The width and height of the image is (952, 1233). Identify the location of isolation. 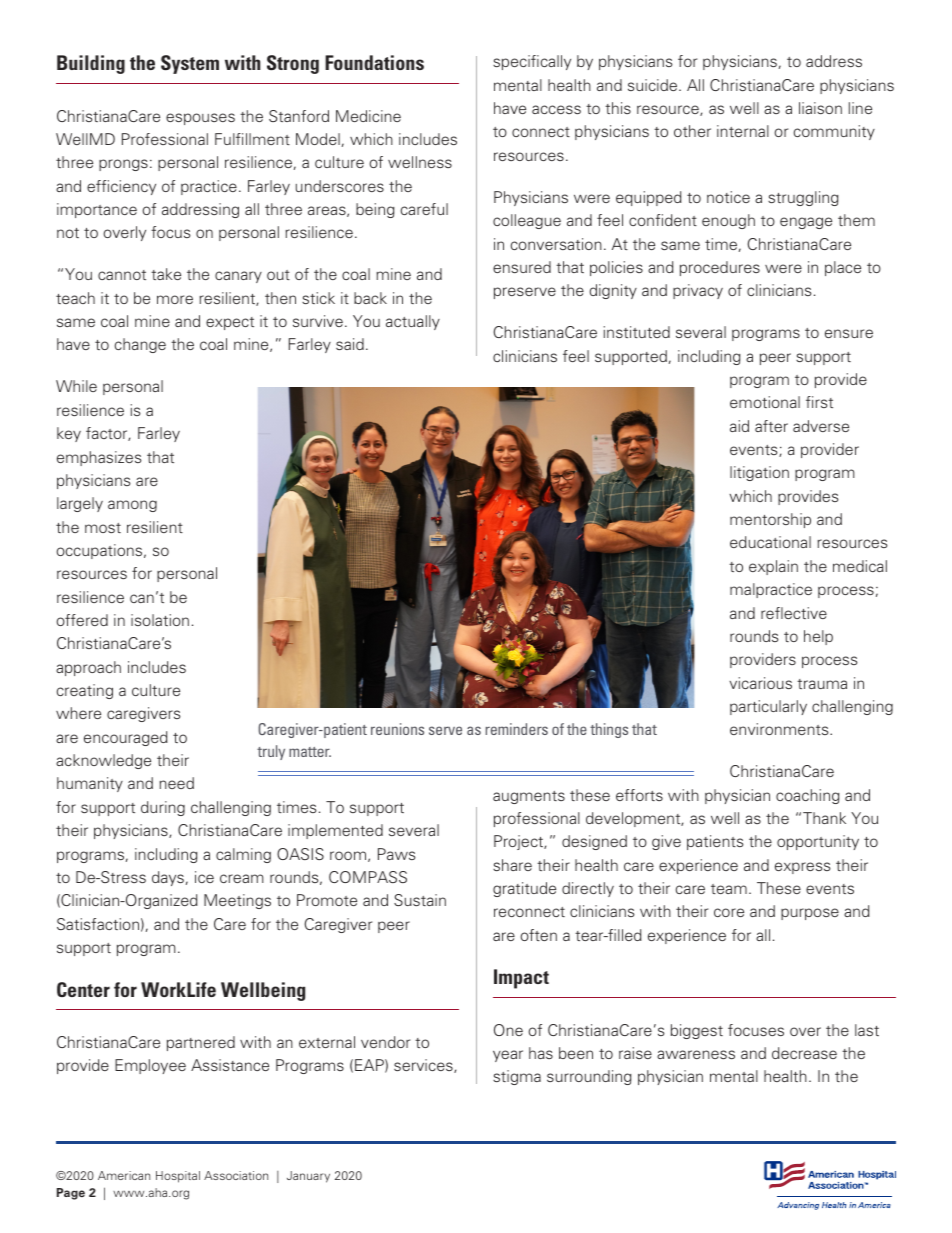
(160, 620).
